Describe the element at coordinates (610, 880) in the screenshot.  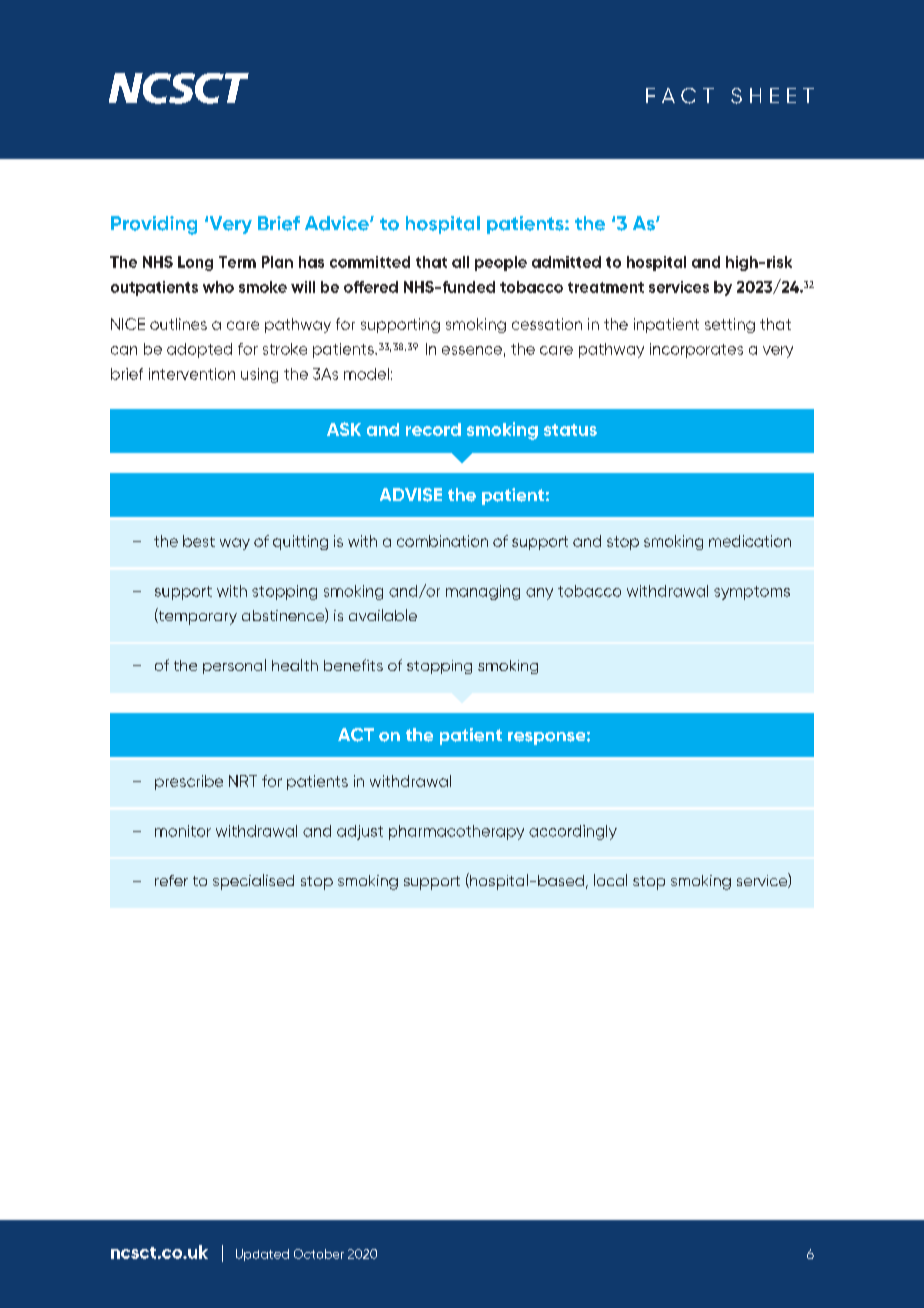
I see `local` at that location.
